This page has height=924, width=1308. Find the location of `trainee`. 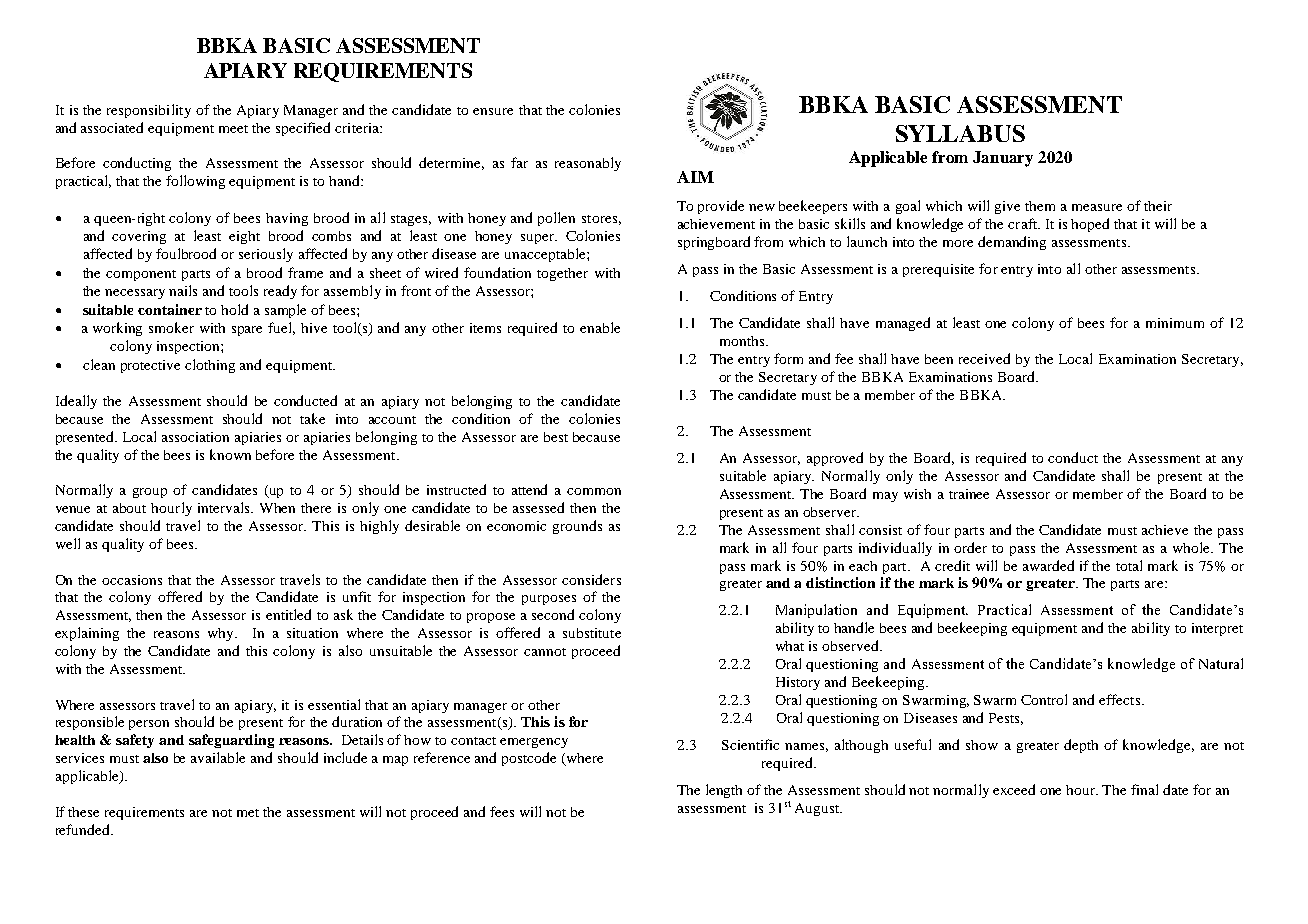

trainee is located at coordinates (969, 494).
